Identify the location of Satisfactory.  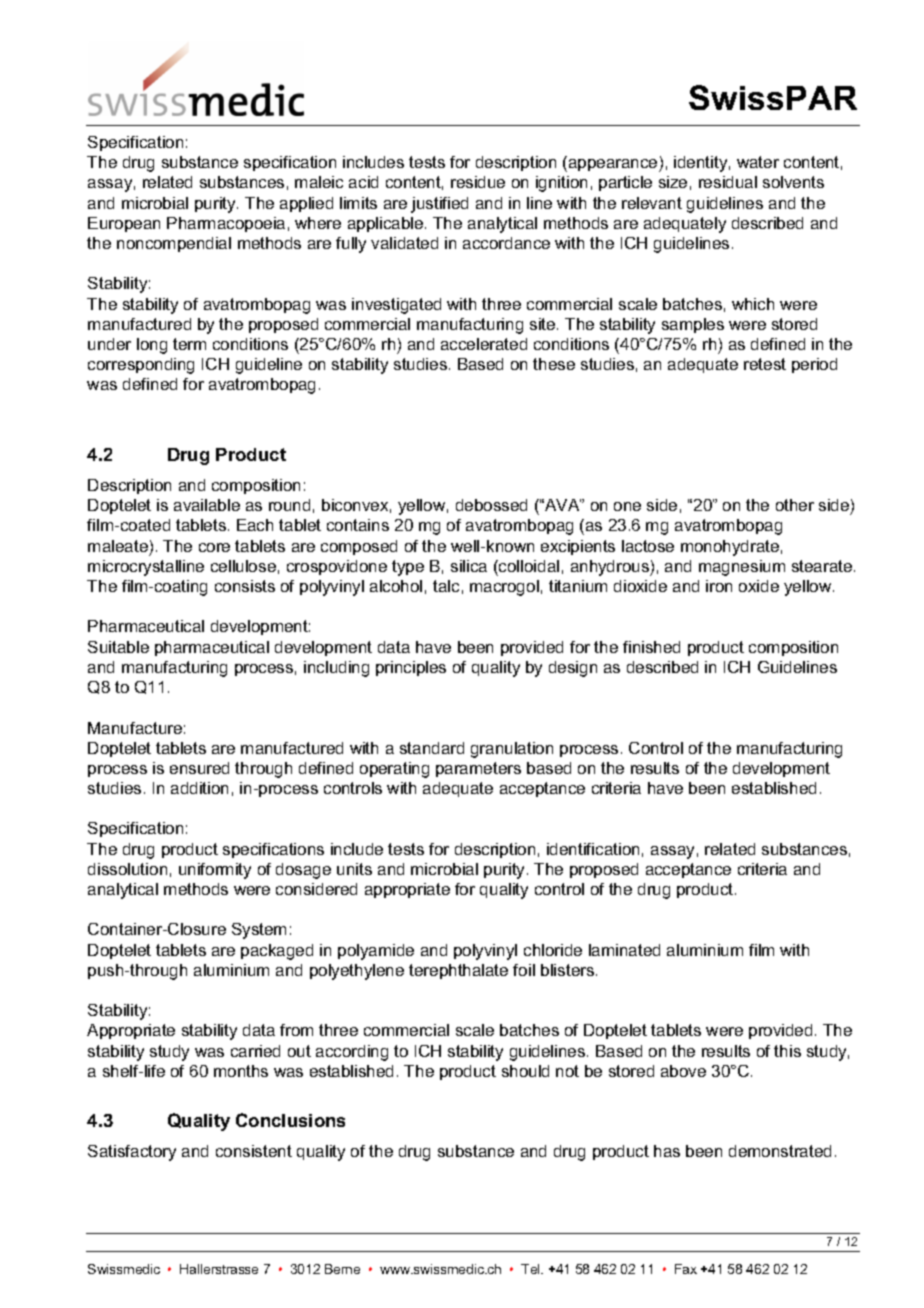
(132, 1153).
